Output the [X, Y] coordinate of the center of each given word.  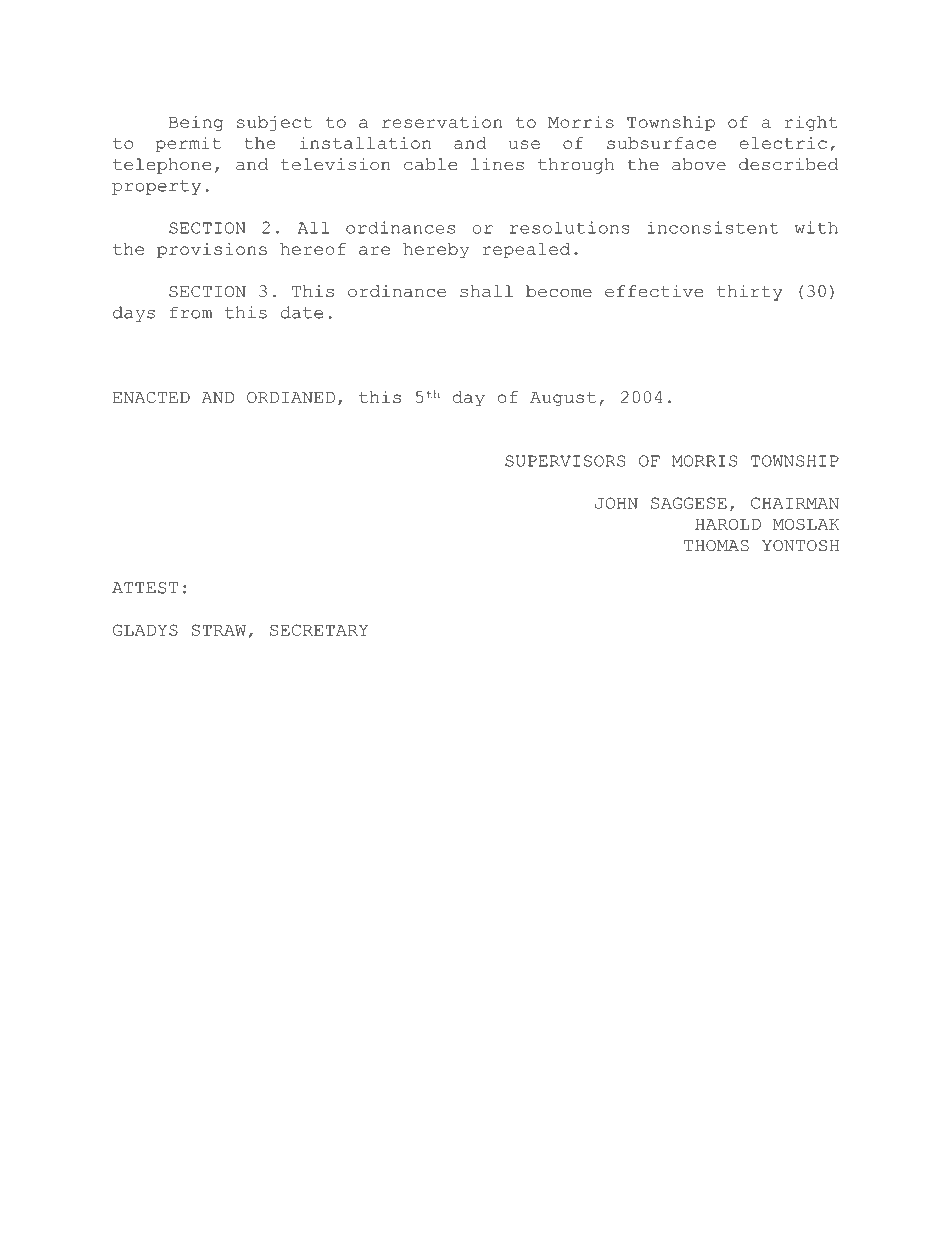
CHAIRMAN [795, 503]
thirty [750, 293]
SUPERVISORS [565, 461]
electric [783, 143]
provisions [212, 250]
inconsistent [713, 227]
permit [188, 145]
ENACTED [151, 397]
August [563, 399]
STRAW [219, 630]
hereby [436, 250]
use [524, 144]
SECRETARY [319, 630]
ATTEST [145, 588]
